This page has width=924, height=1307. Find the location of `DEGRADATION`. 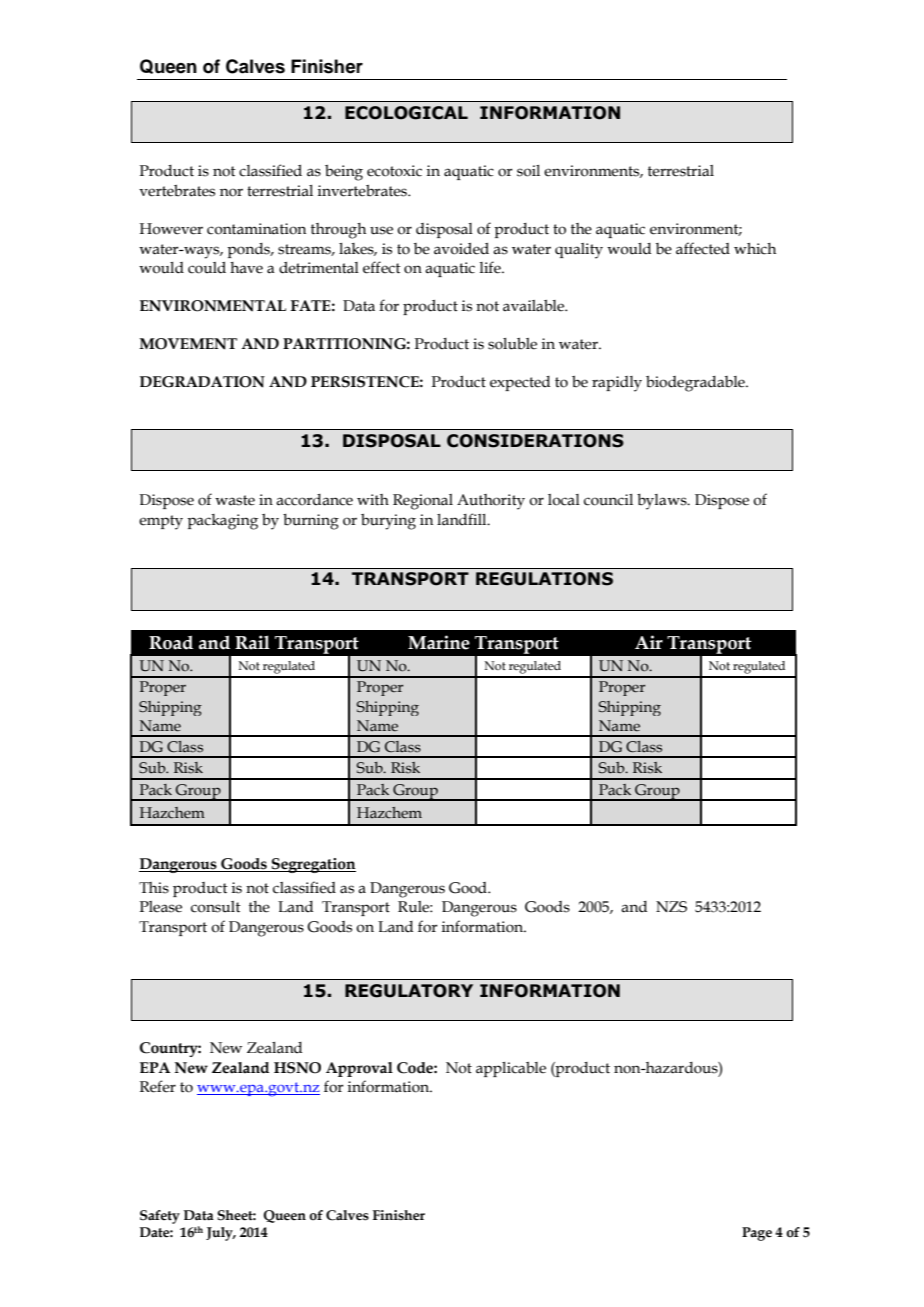

DEGRADATION is located at coordinates (202, 382).
